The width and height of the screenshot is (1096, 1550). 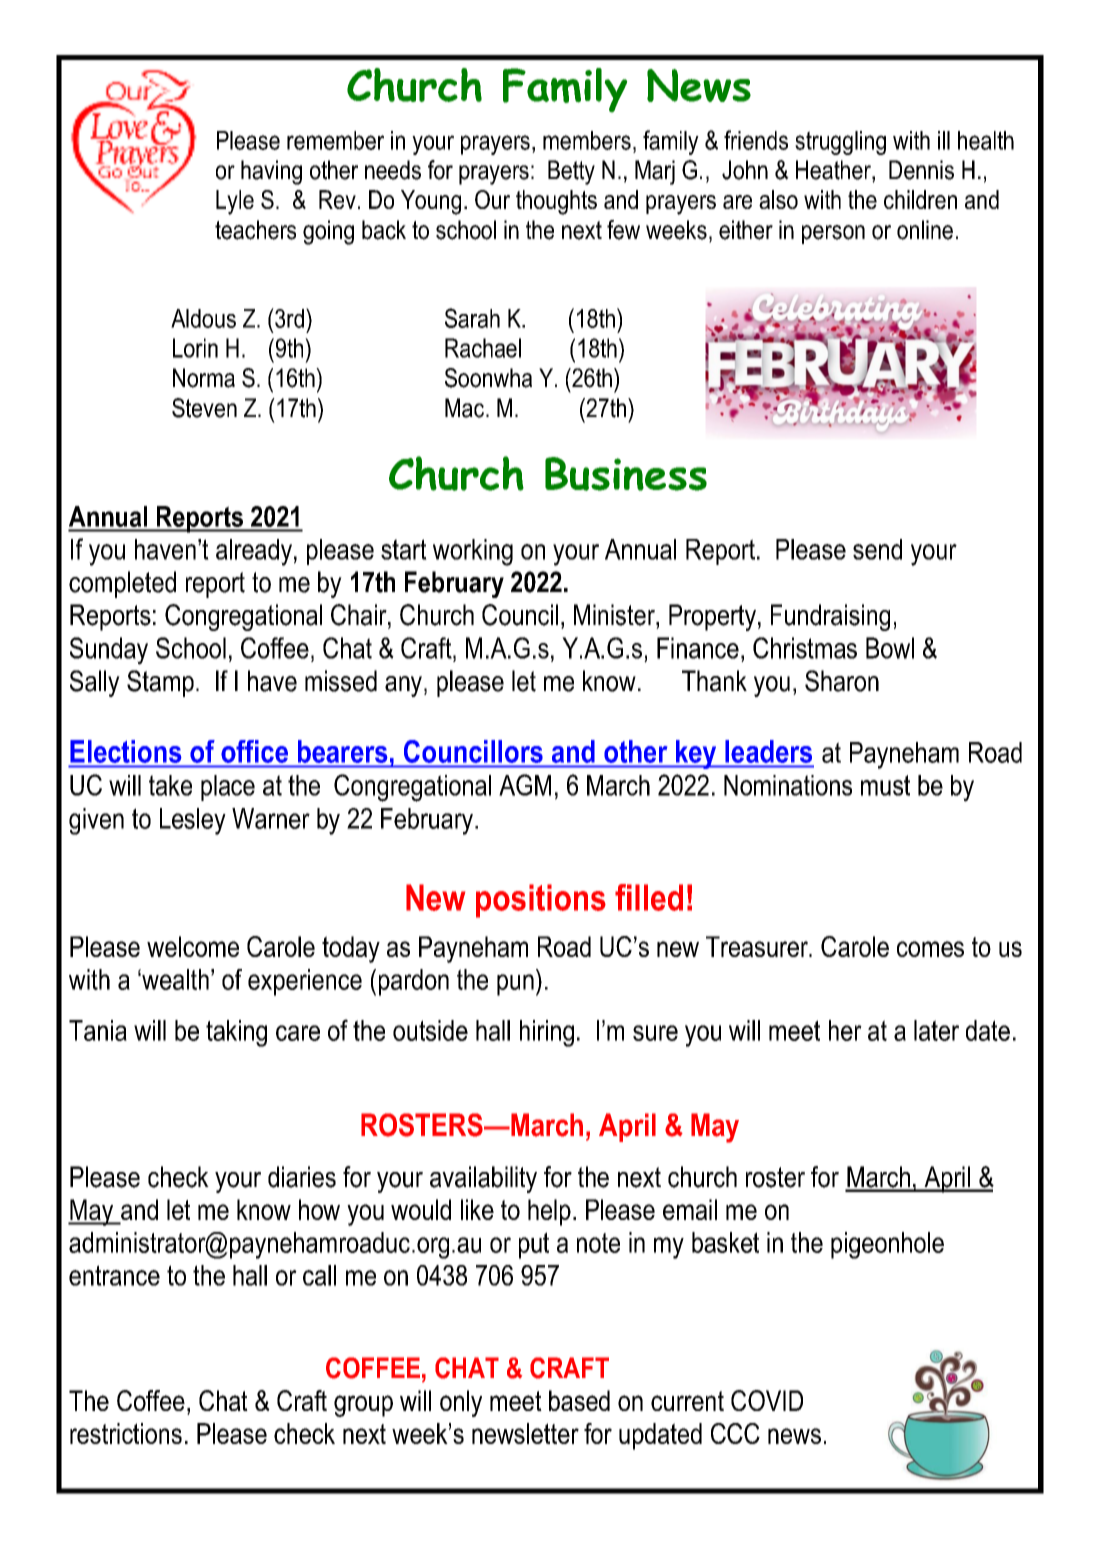 I want to click on welcome, so click(x=193, y=946).
